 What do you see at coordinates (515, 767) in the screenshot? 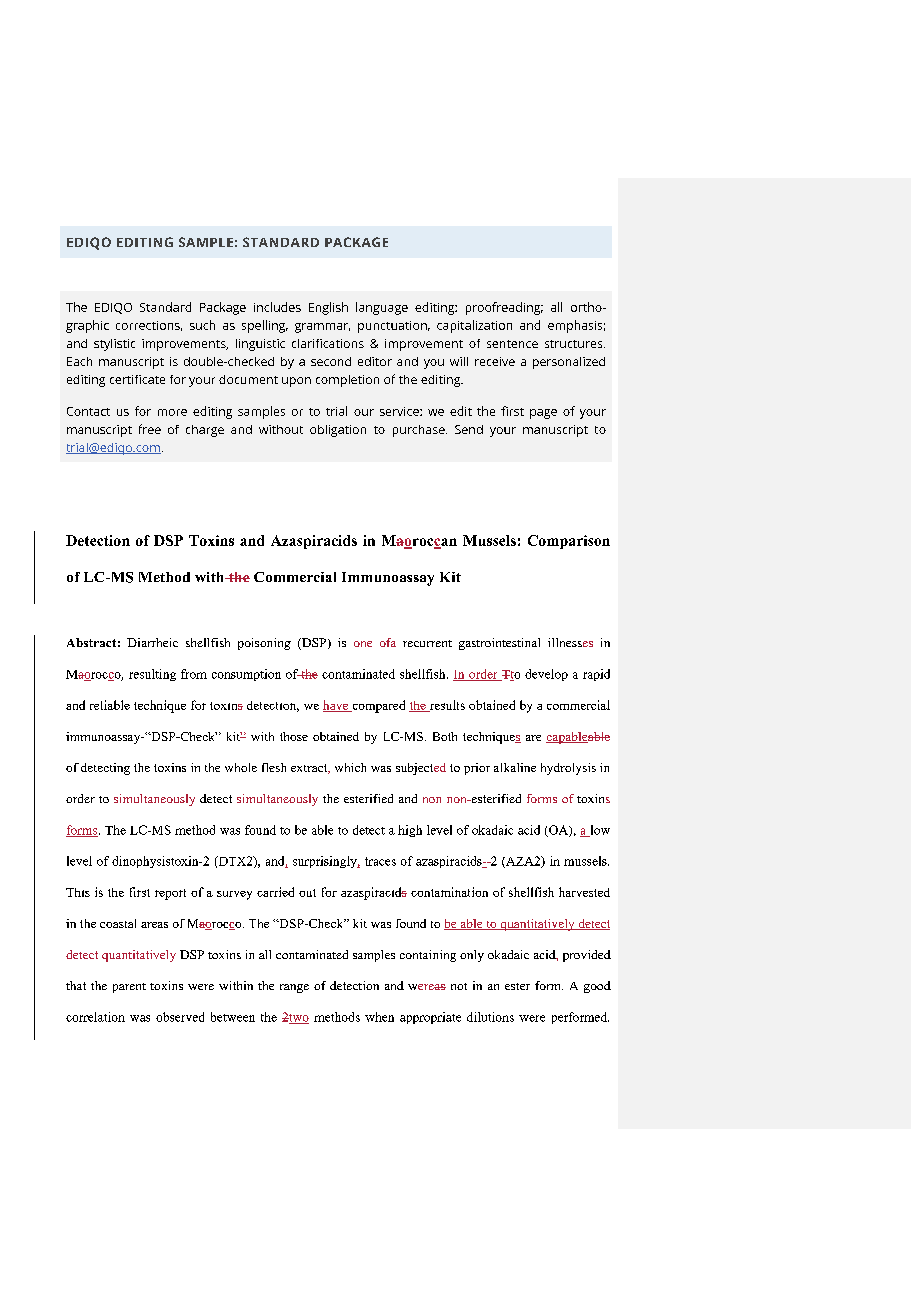
I see `alkaline` at bounding box center [515, 767].
